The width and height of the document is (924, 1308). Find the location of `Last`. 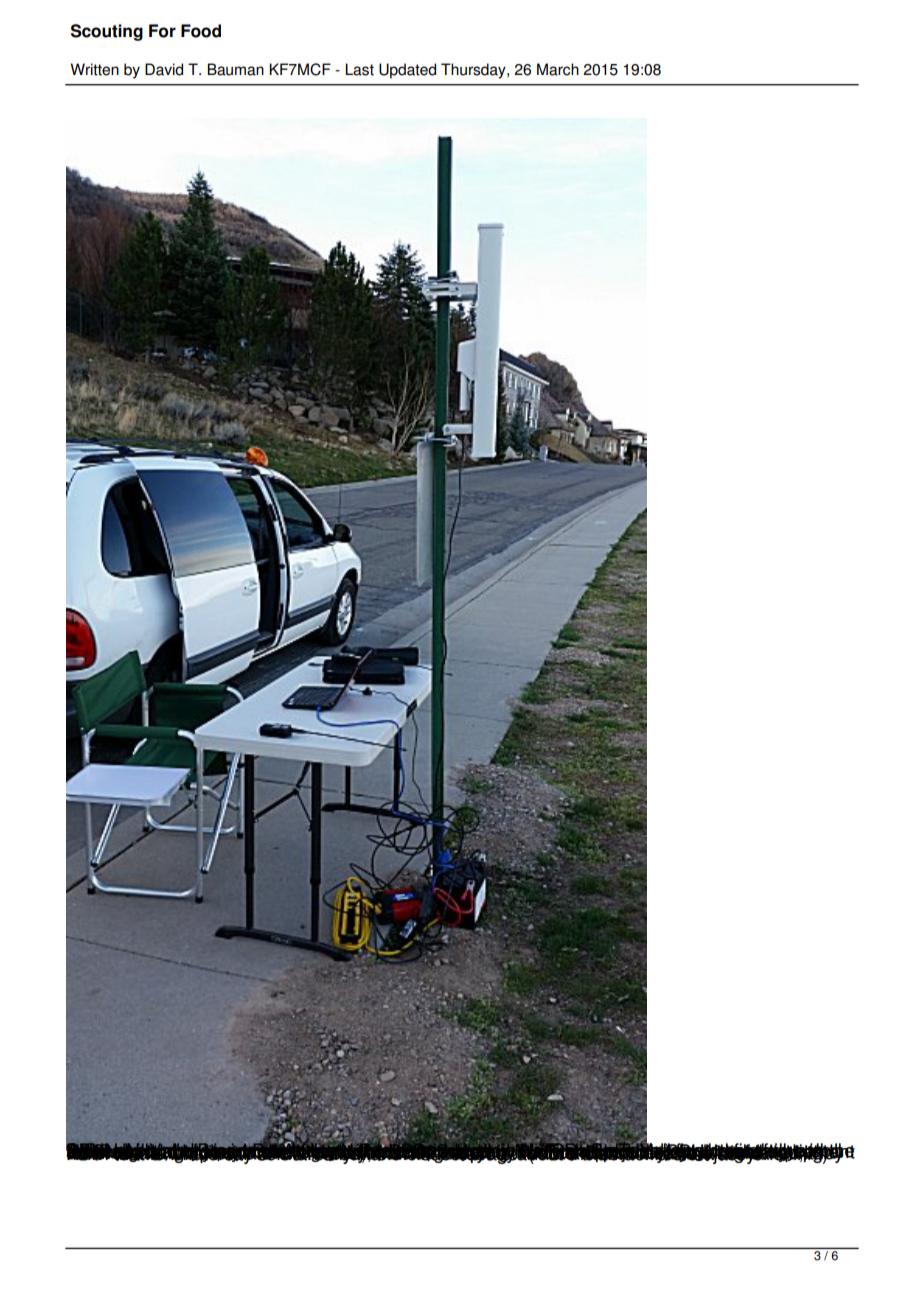

Last is located at coordinates (359, 69).
